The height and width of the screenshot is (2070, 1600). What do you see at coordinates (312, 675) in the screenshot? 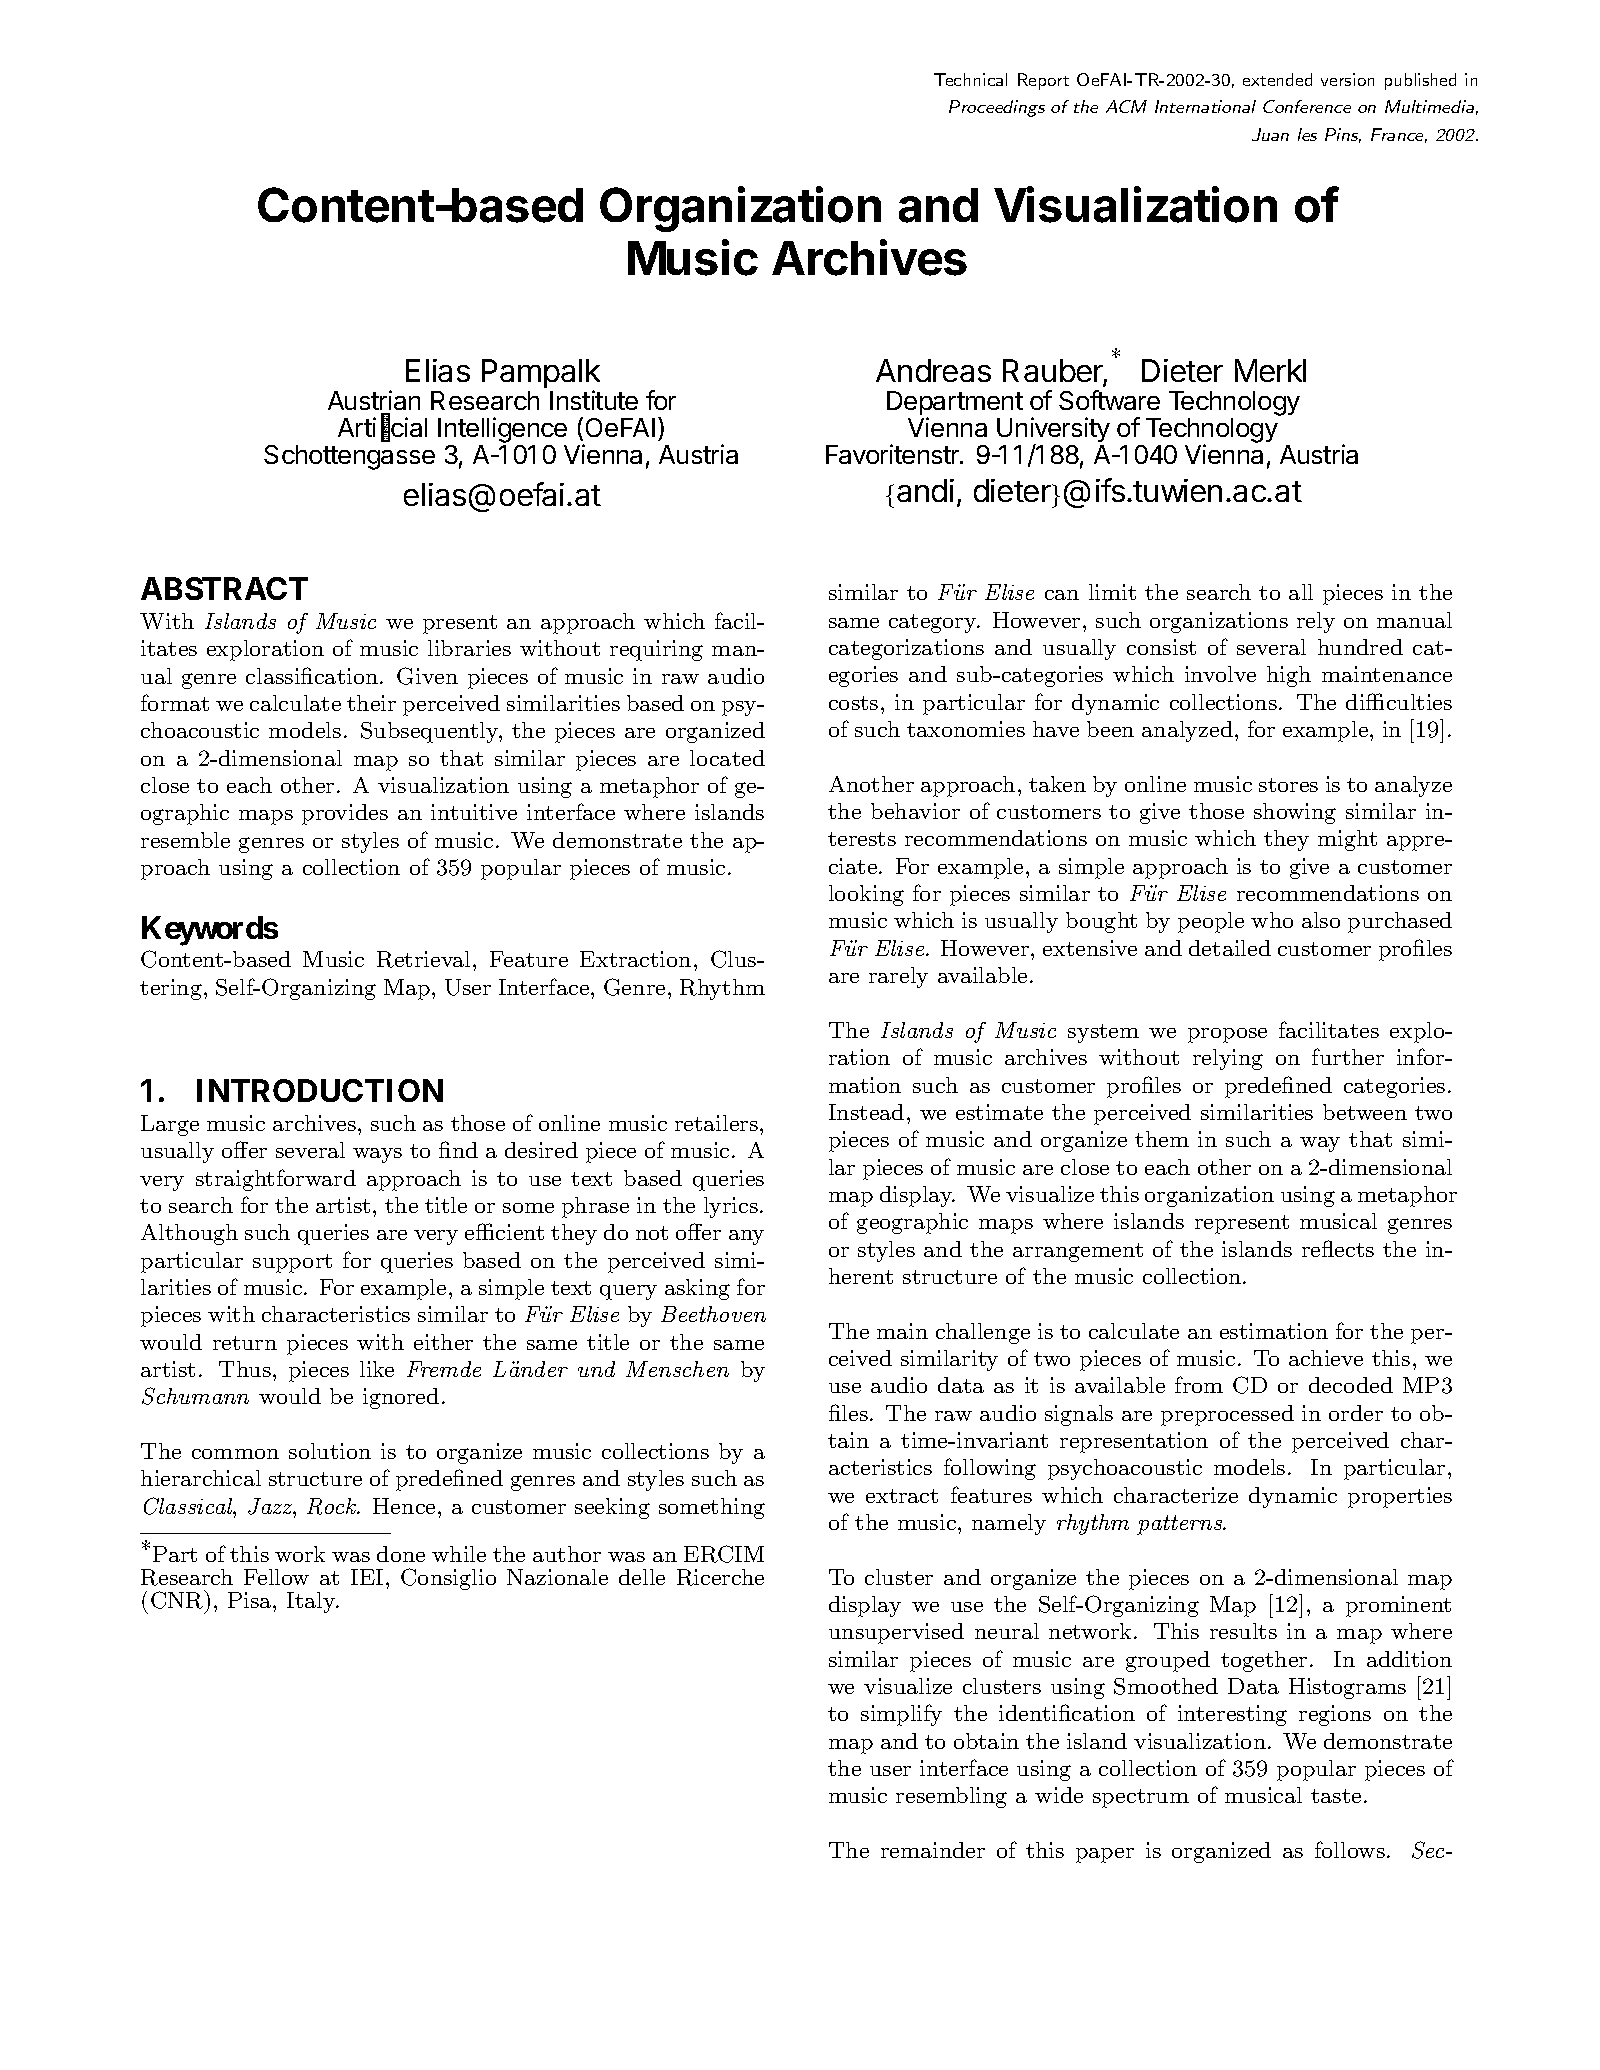
I see `classification` at bounding box center [312, 675].
